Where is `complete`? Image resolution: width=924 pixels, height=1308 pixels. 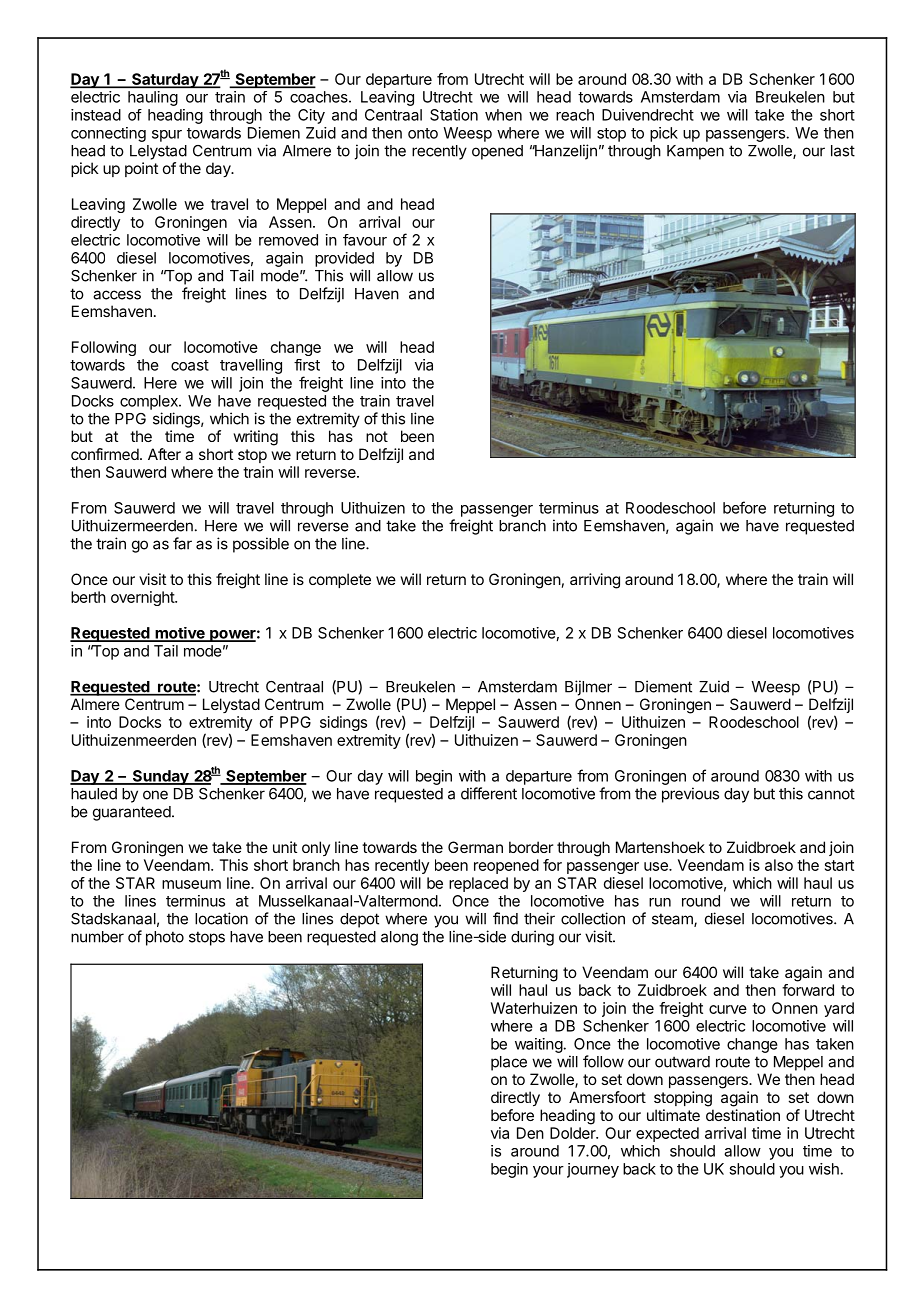
complete is located at coordinates (340, 580).
